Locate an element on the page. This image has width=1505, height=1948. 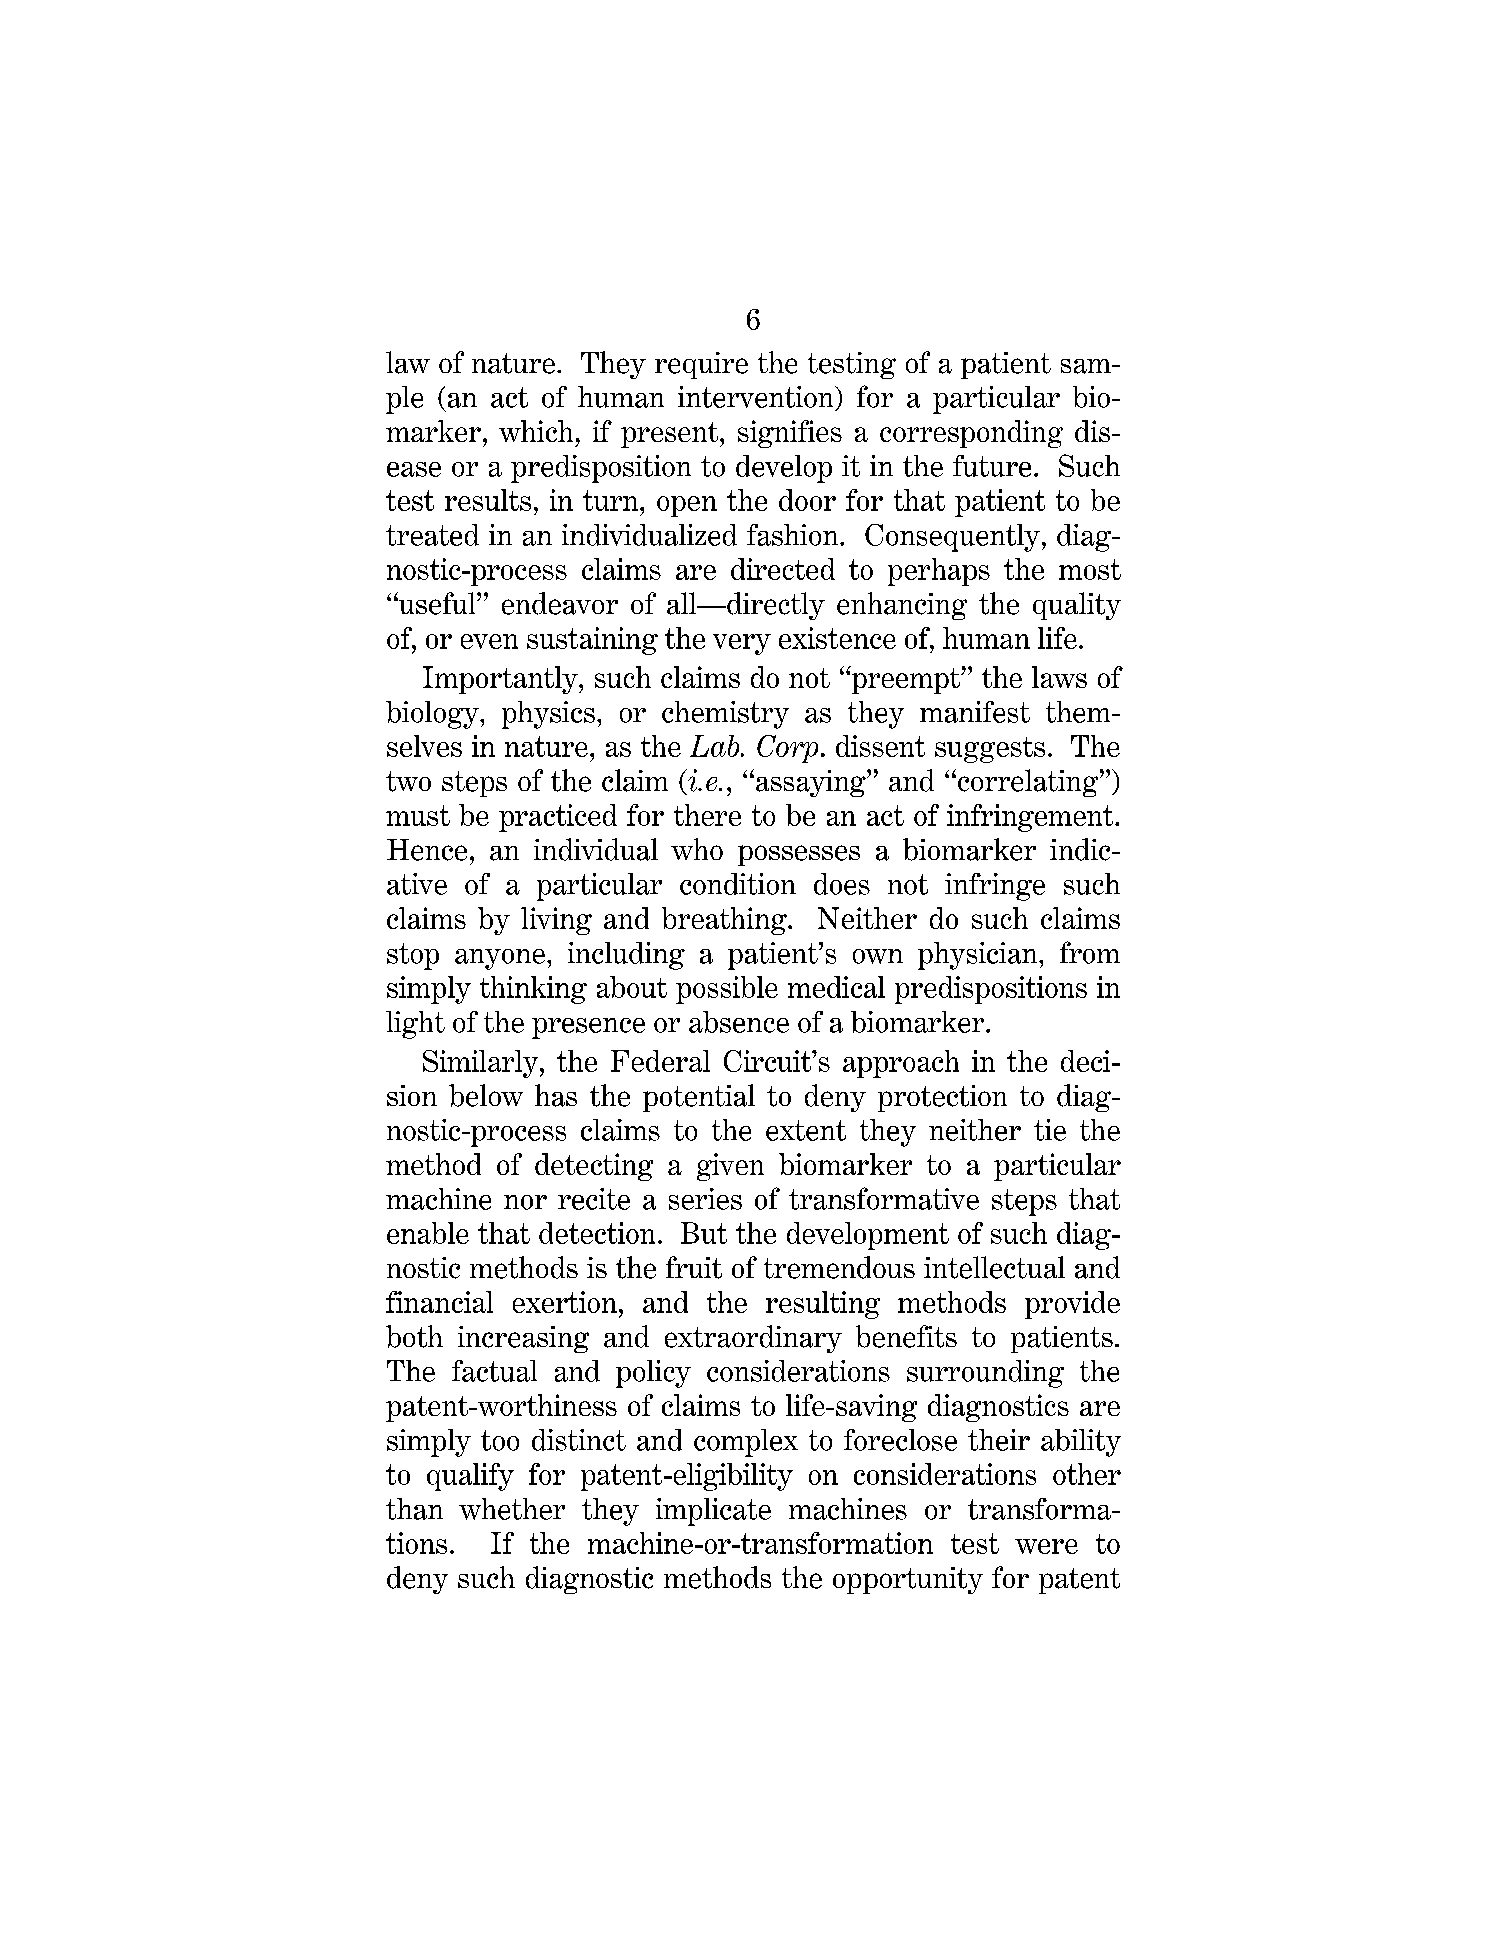
results is located at coordinates (488, 500).
